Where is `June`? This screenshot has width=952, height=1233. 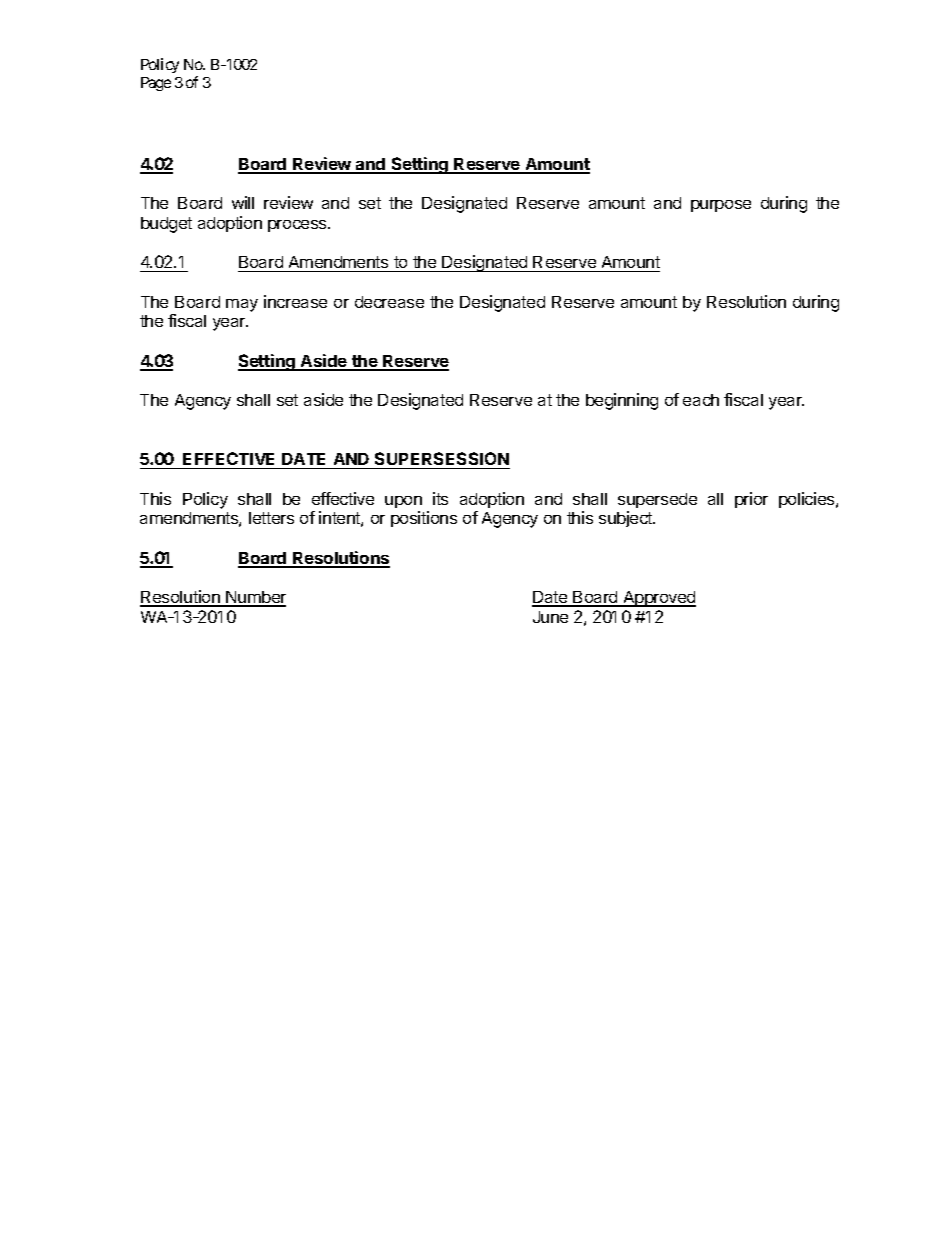
June is located at coordinates (550, 617).
